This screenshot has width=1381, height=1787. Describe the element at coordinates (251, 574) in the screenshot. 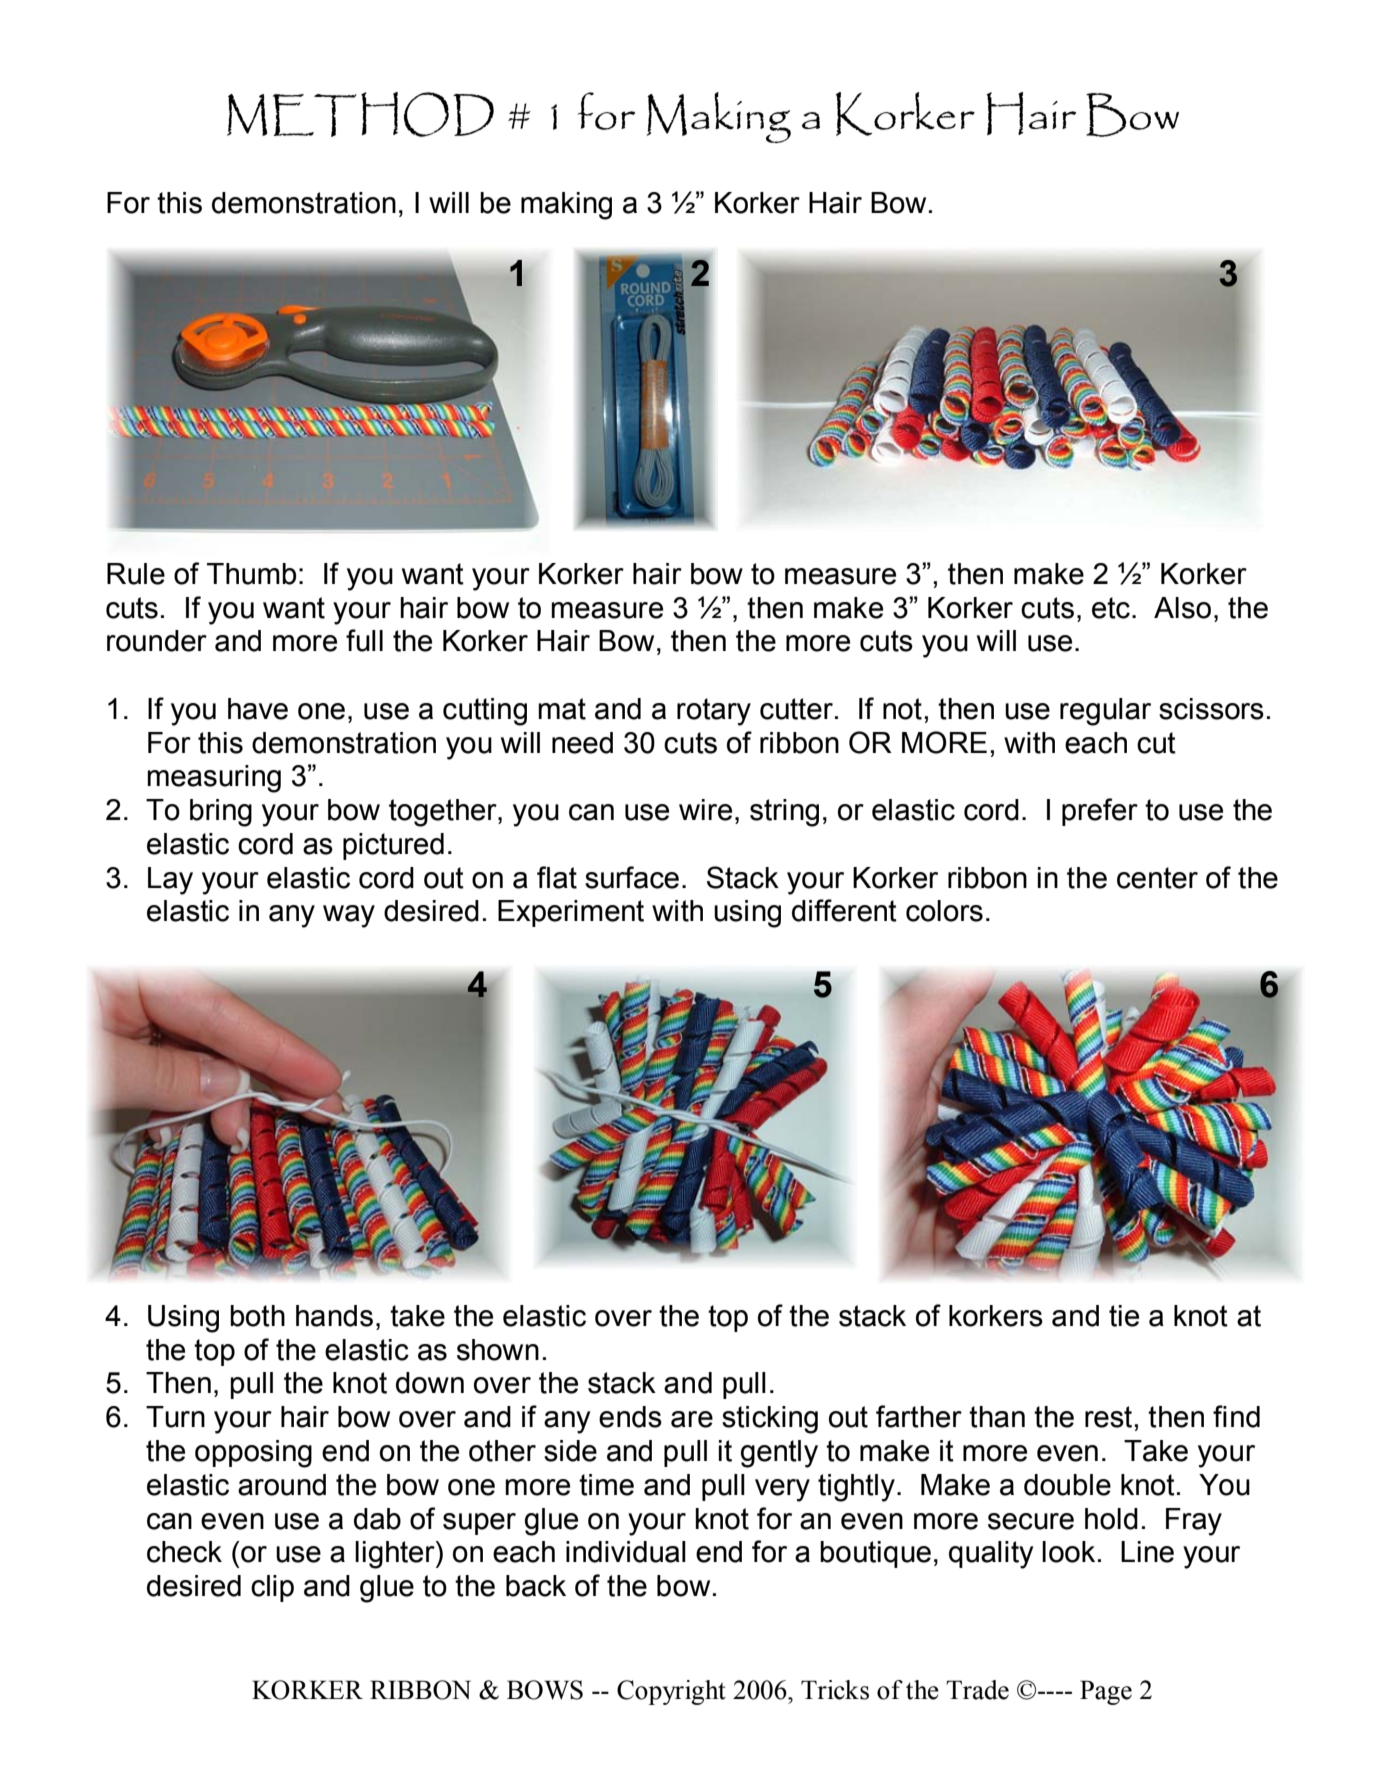

I see `Thumb` at that location.
